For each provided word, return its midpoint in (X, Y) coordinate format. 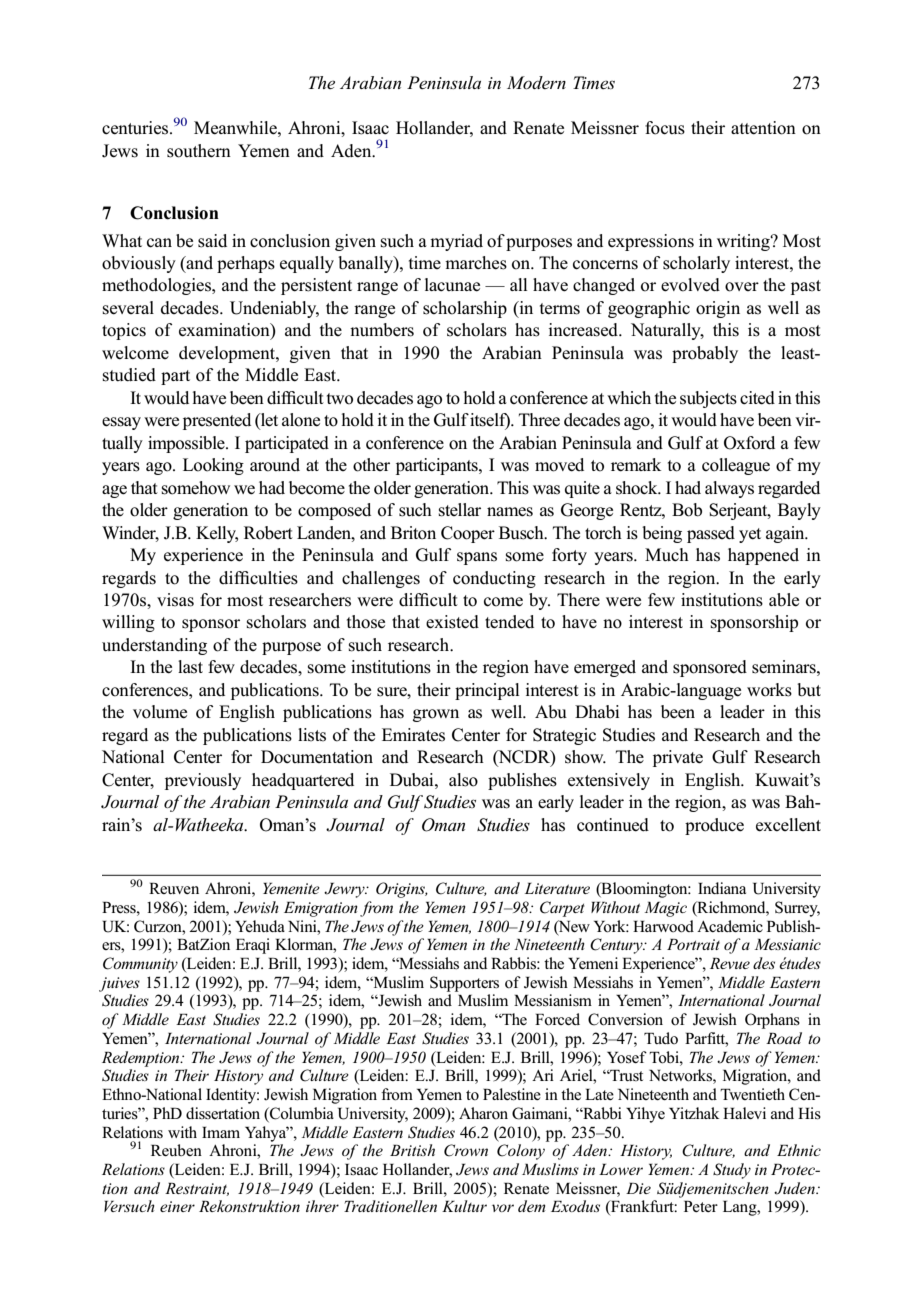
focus (665, 128)
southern (199, 151)
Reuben (176, 1150)
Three (539, 420)
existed (452, 622)
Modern (536, 82)
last (190, 667)
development (228, 354)
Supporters (464, 984)
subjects (708, 399)
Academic (730, 926)
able (784, 600)
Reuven (174, 888)
